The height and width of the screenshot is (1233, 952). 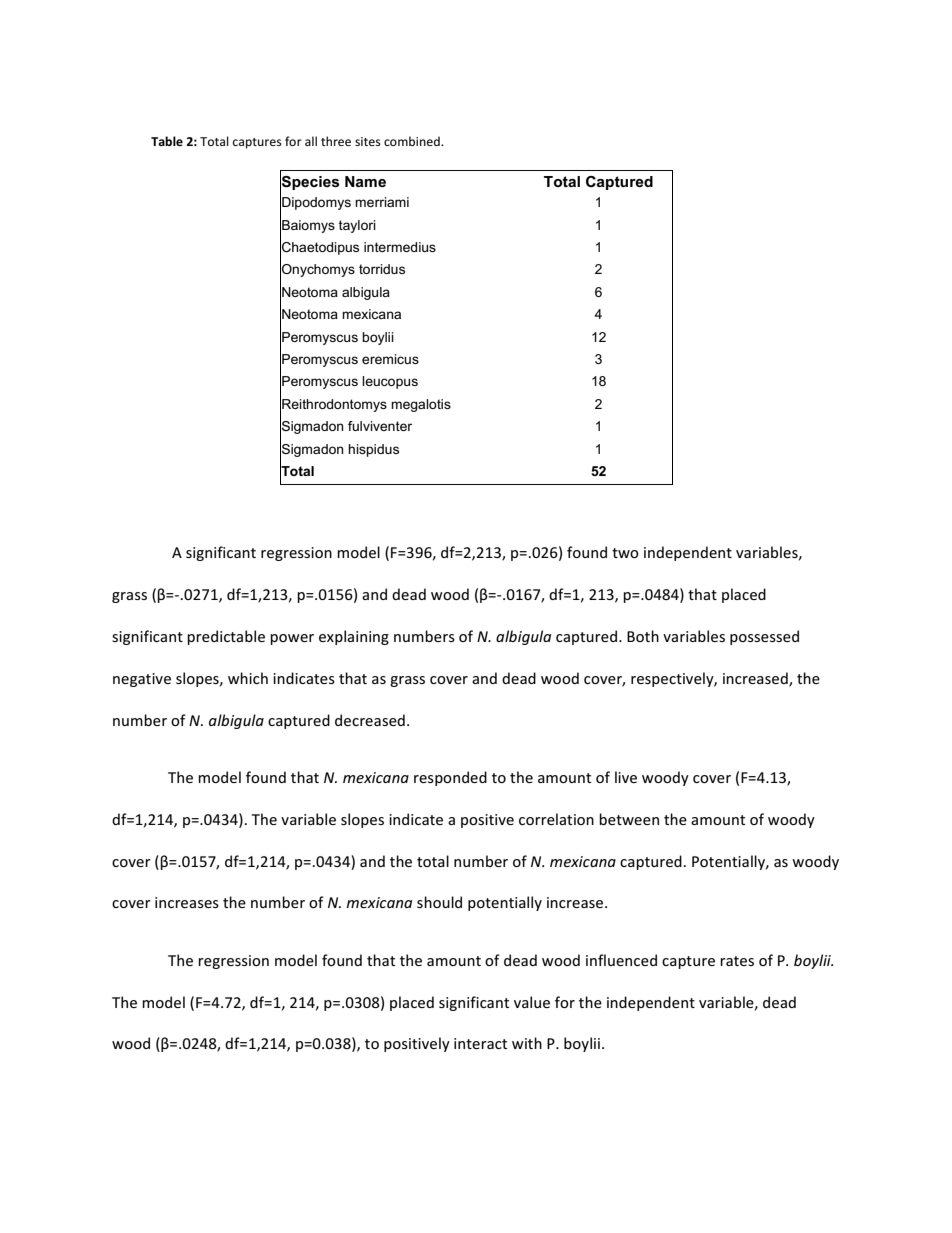 What do you see at coordinates (368, 141) in the screenshot?
I see `sites` at bounding box center [368, 141].
